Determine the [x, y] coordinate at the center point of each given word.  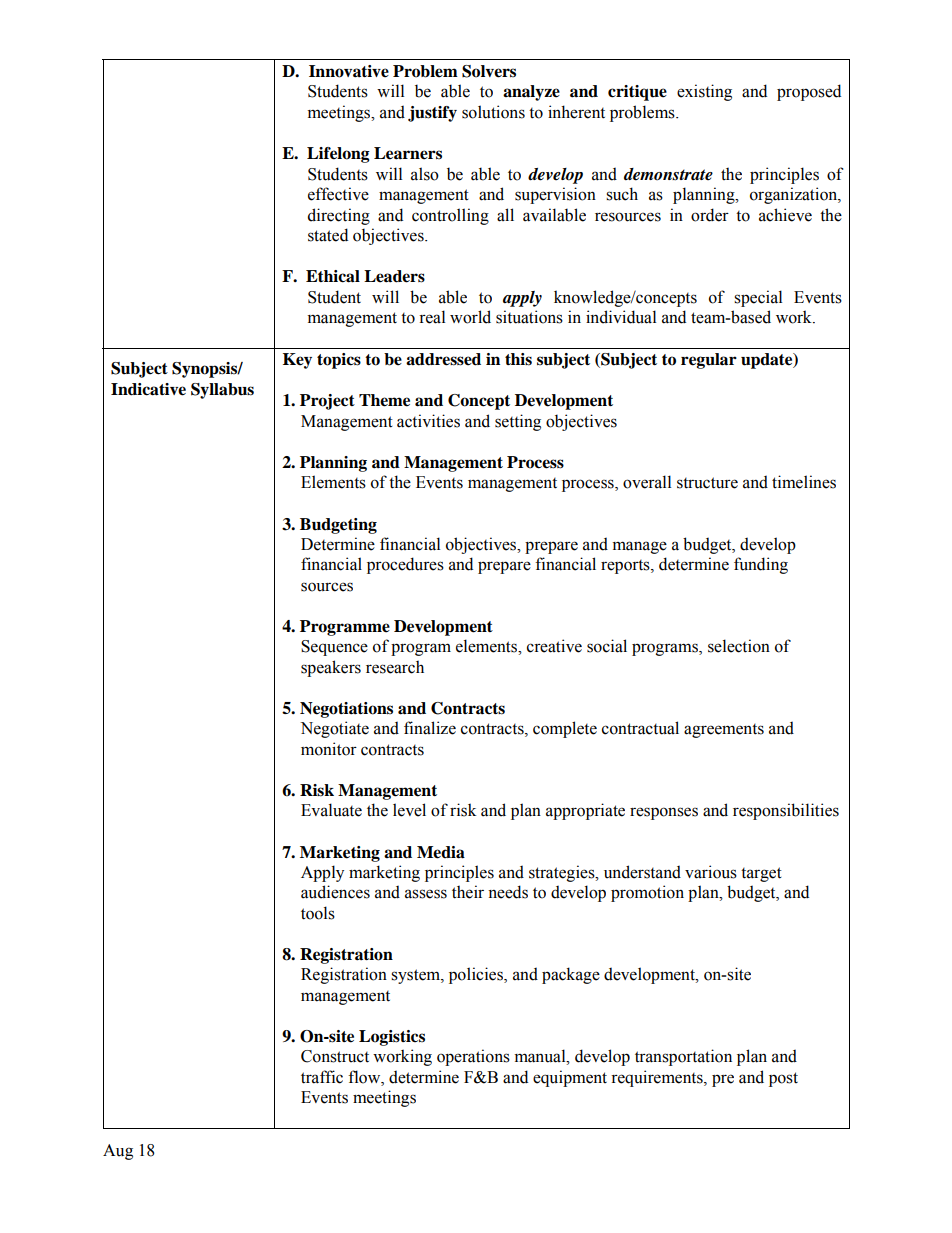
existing [704, 92]
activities [428, 421]
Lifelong [338, 155]
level [409, 810]
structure [707, 483]
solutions [493, 112]
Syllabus [222, 391]
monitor [329, 749]
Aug [118, 1152]
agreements [724, 731]
